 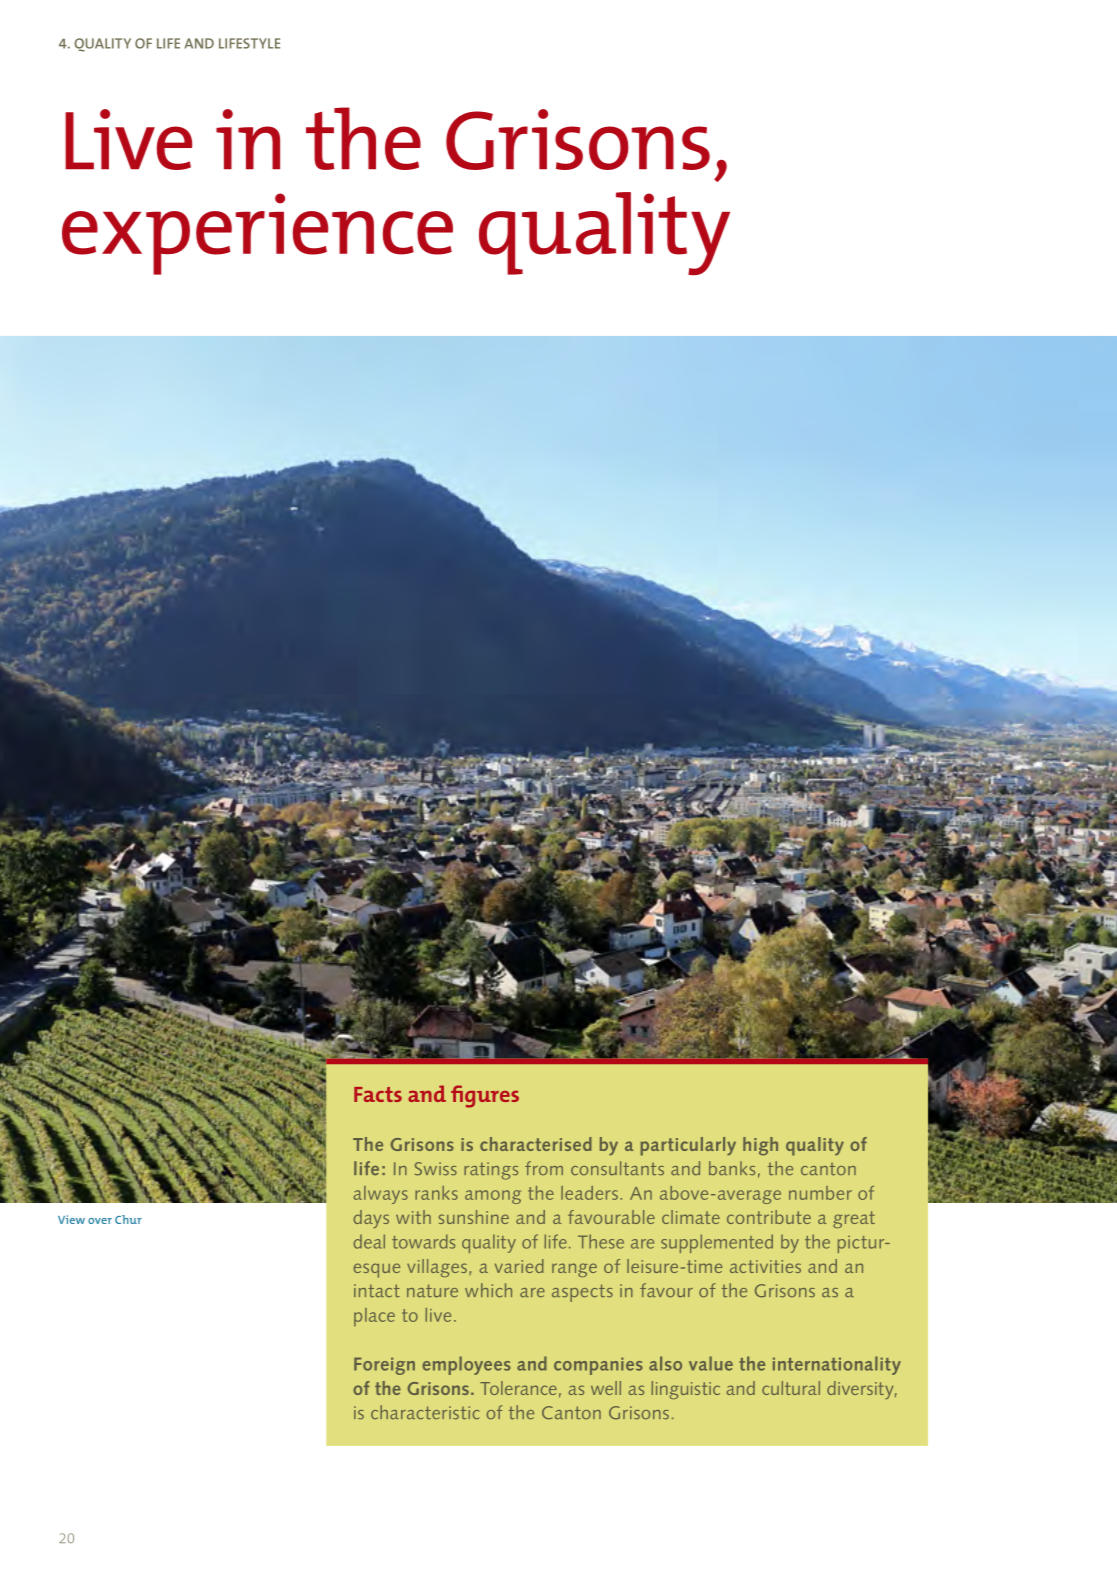 I want to click on View, so click(x=71, y=1219).
